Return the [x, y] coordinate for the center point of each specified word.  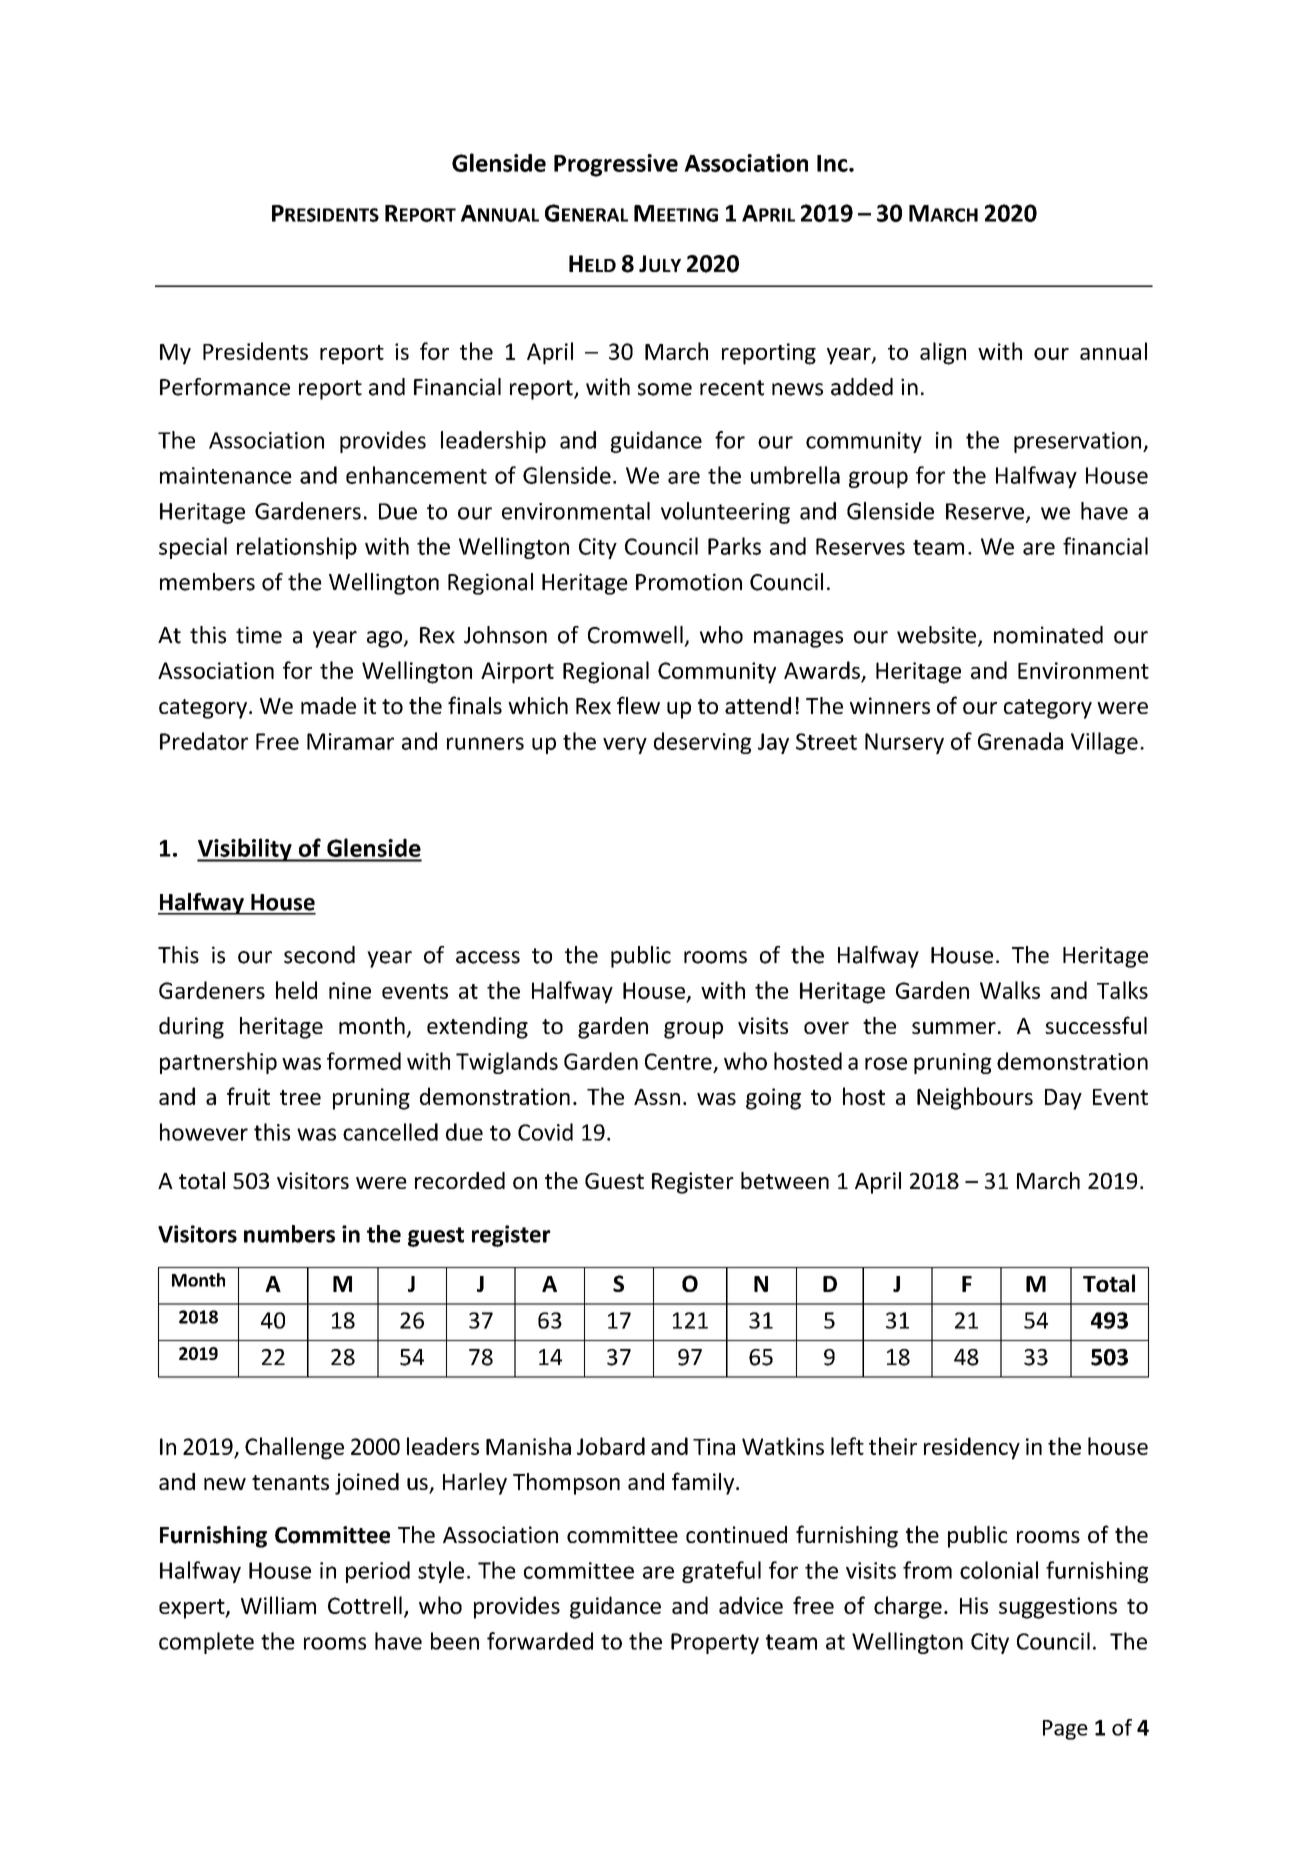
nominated [1048, 635]
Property [715, 1643]
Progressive [616, 165]
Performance [225, 387]
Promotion [689, 582]
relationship [297, 548]
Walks [1010, 990]
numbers [289, 1234]
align [943, 353]
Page [1065, 1730]
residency [972, 1448]
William [278, 1605]
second [319, 955]
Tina [714, 1446]
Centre [678, 1061]
